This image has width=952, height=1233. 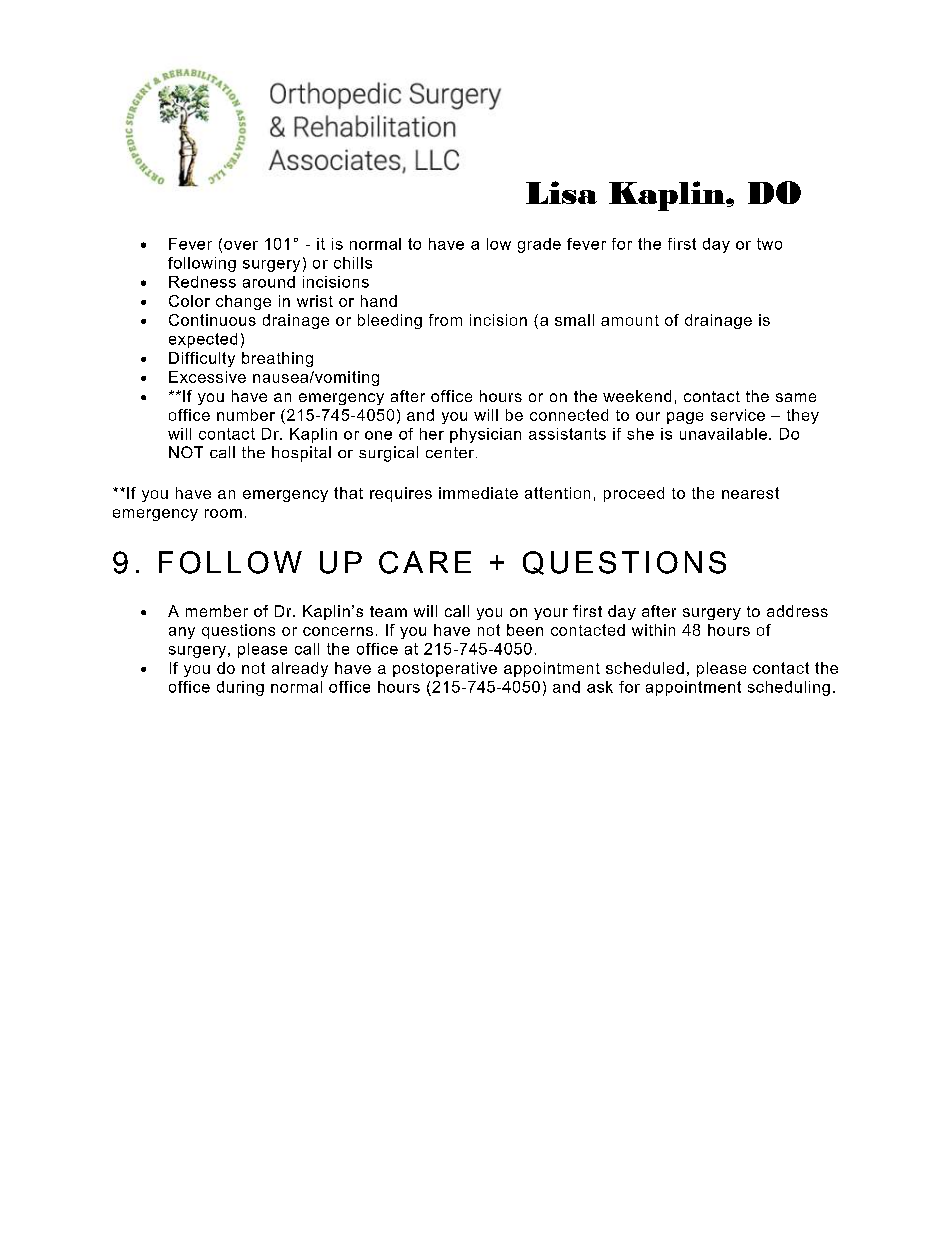 What do you see at coordinates (630, 320) in the image?
I see `amount` at bounding box center [630, 320].
